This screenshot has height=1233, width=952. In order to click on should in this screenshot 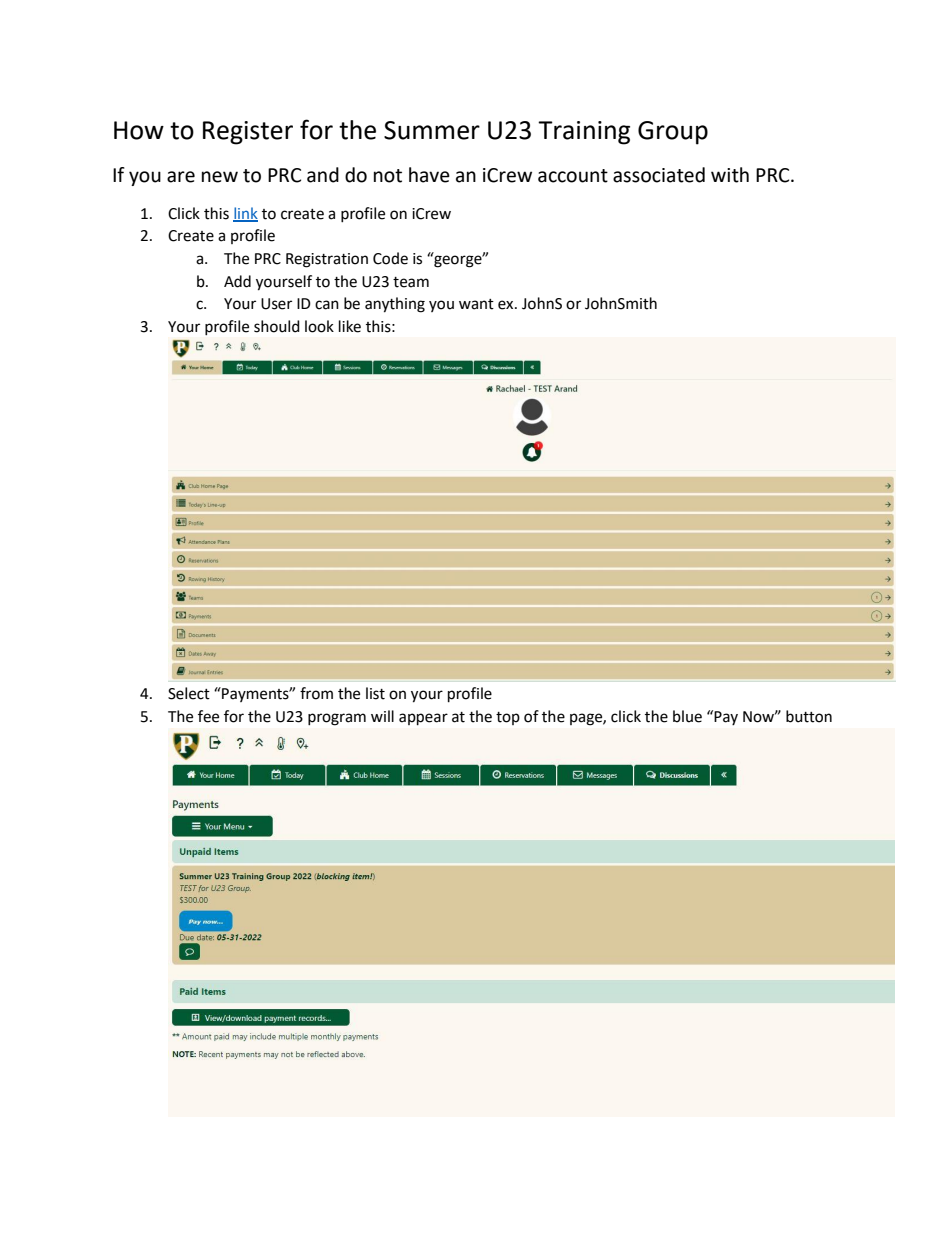, I will do `click(277, 326)`.
